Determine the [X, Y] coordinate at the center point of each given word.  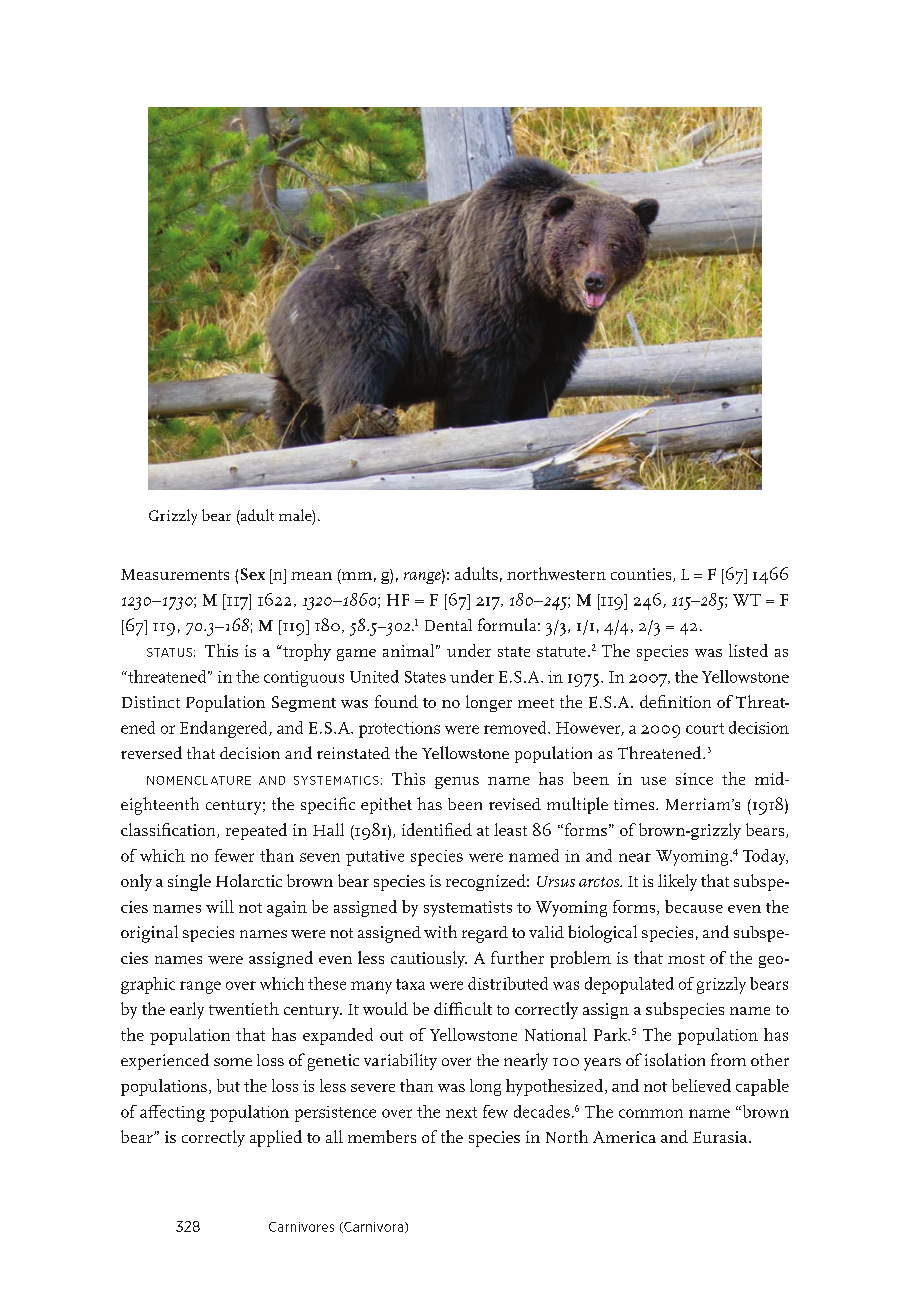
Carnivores [301, 1227]
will [220, 906]
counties [642, 575]
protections [399, 730]
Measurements [175, 574]
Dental [448, 625]
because [694, 906]
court [705, 728]
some [233, 1062]
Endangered [225, 729]
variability [400, 1061]
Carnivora [374, 1227]
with [440, 931]
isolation [675, 1059]
